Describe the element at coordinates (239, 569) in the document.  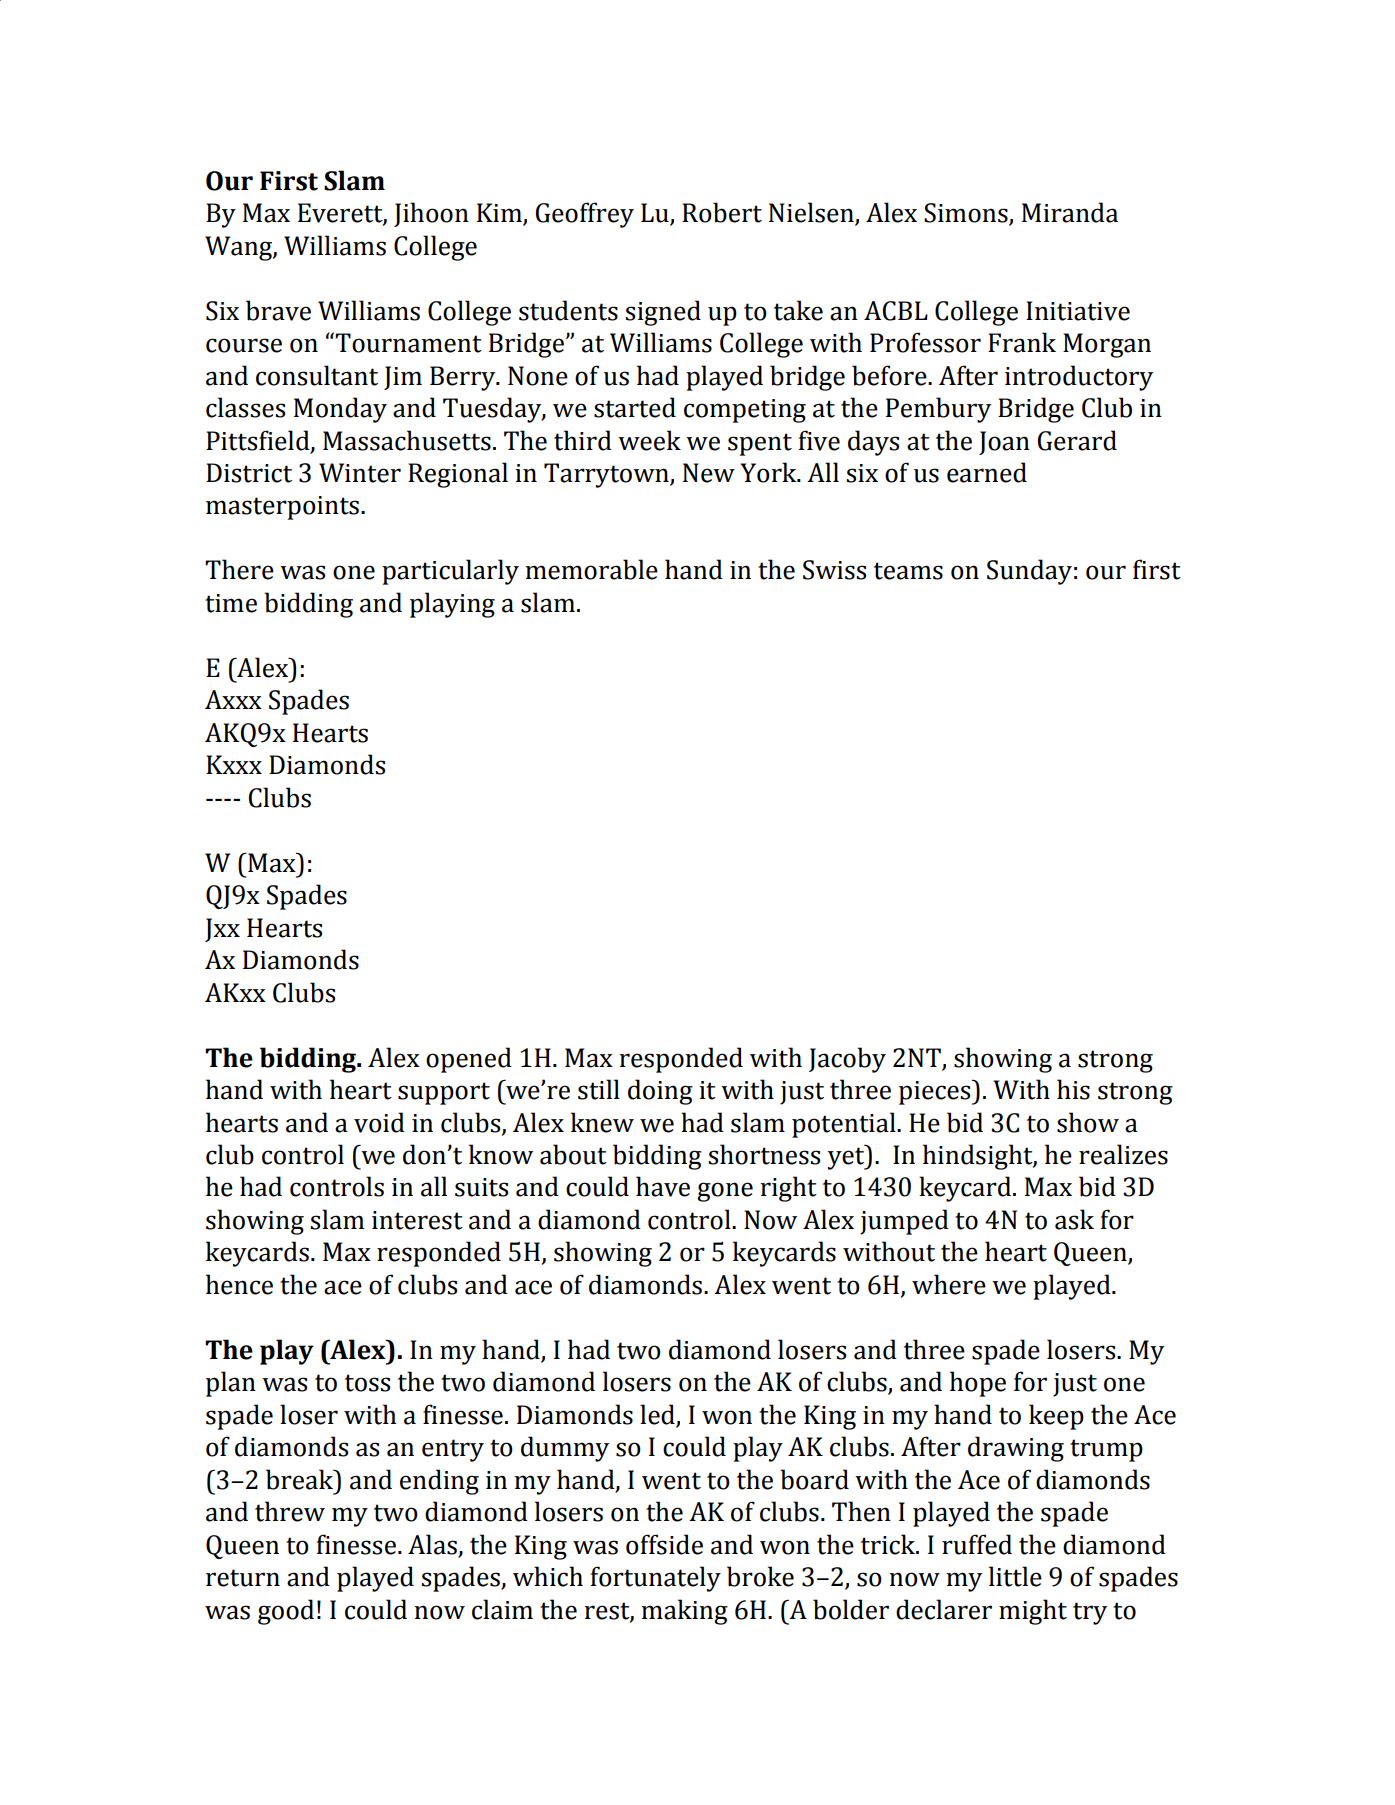
I see `There` at that location.
